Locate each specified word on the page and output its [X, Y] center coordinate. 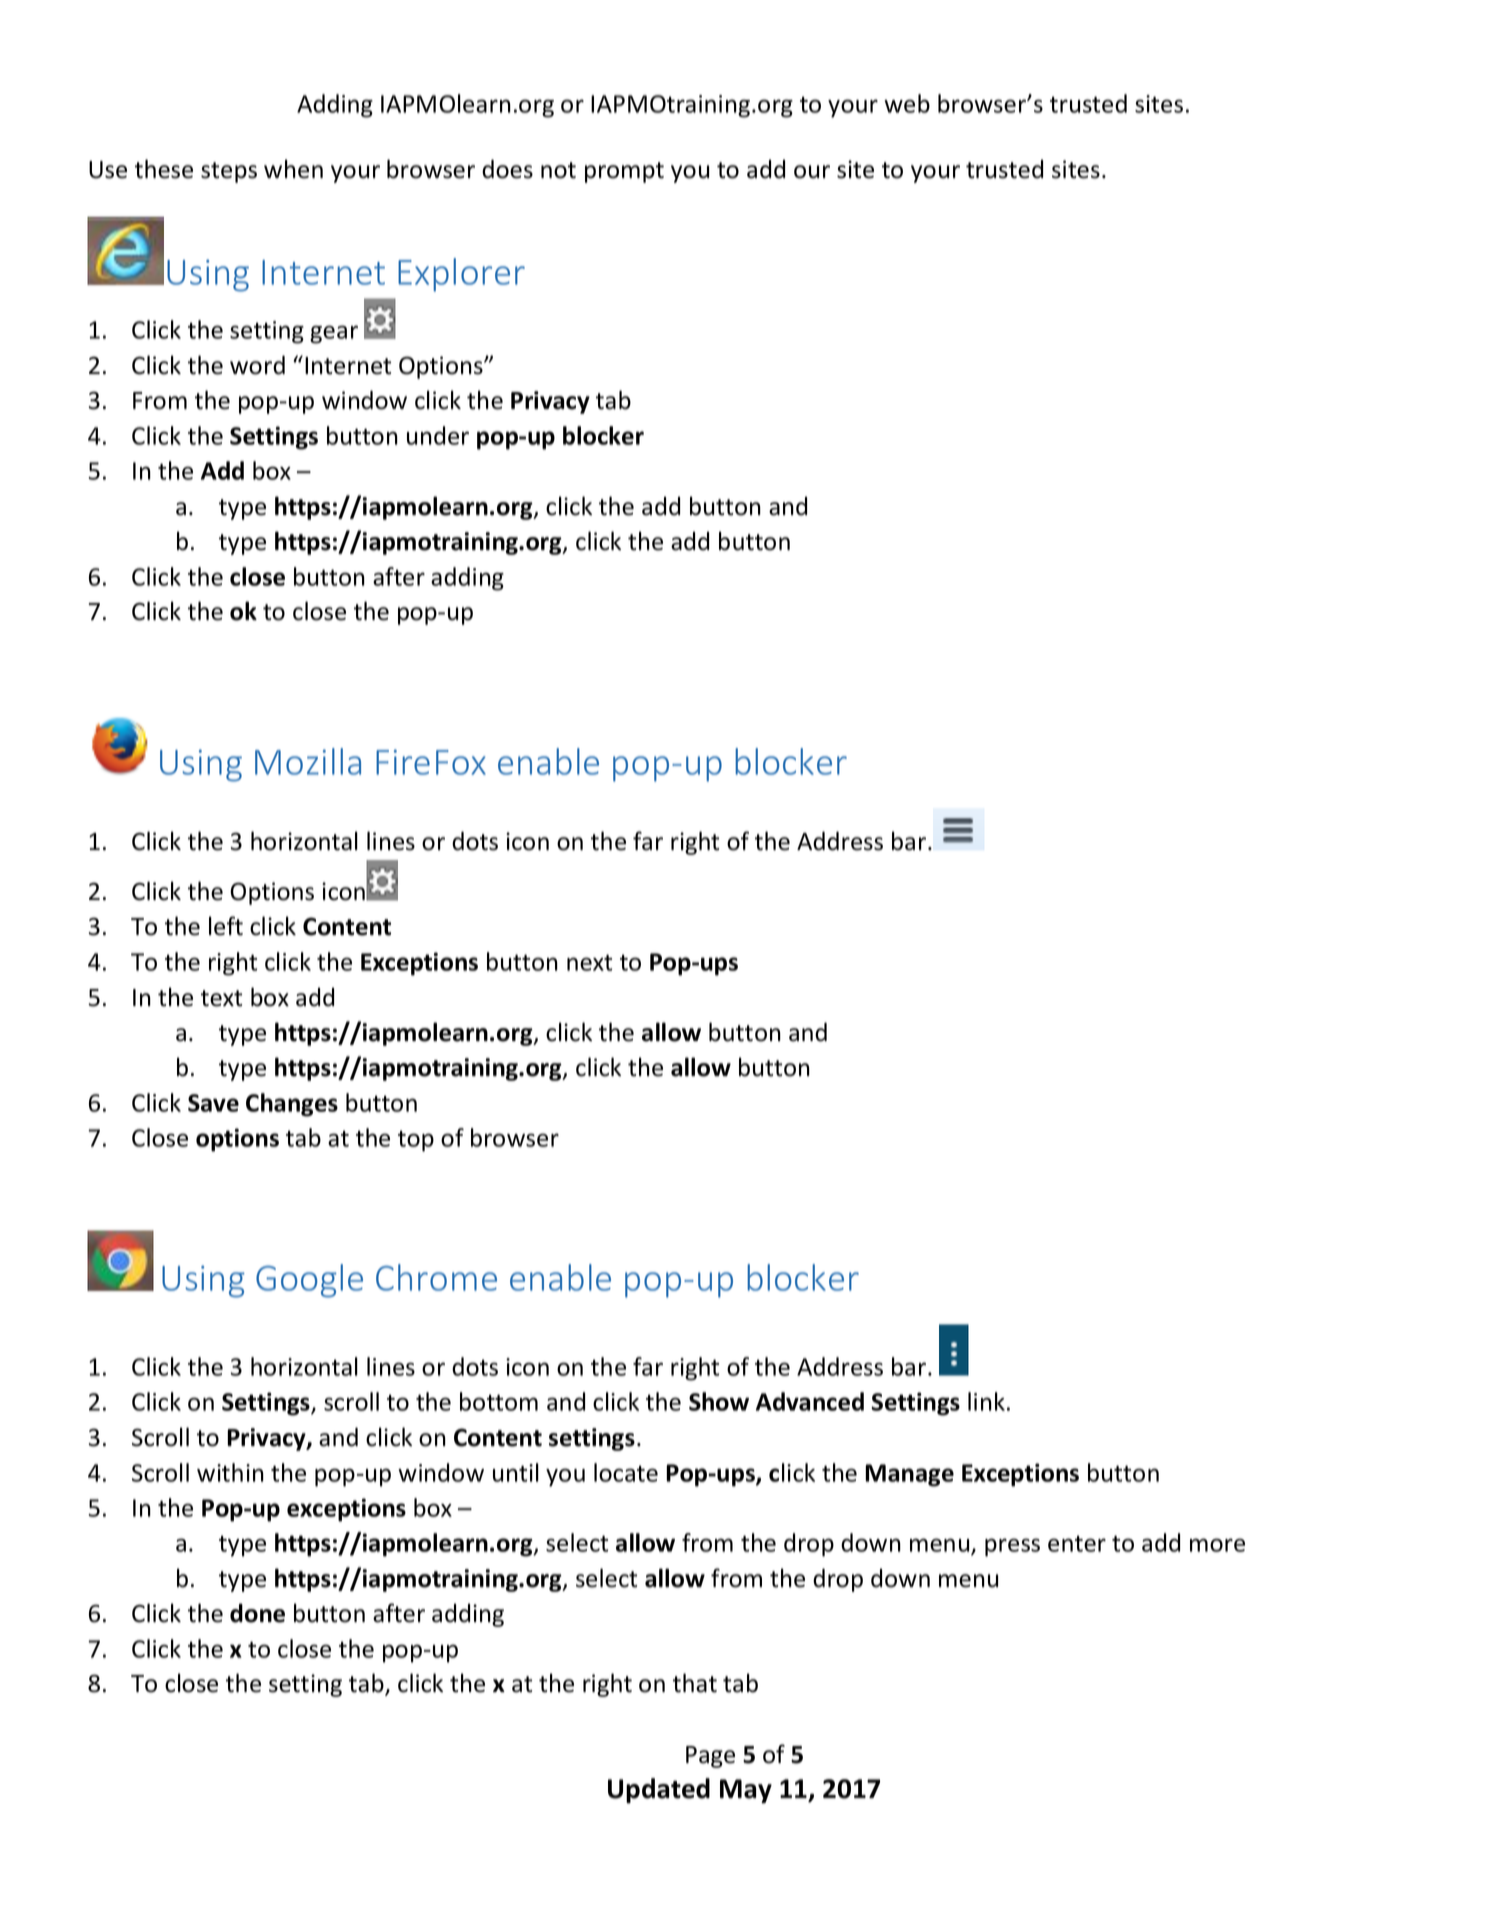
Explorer [461, 275]
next [589, 962]
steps [229, 172]
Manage [909, 1475]
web [907, 103]
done [257, 1613]
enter [1077, 1543]
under [438, 435]
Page [710, 1757]
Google [309, 1281]
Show [719, 1401]
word [257, 365]
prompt [624, 172]
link [986, 1401]
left [226, 926]
